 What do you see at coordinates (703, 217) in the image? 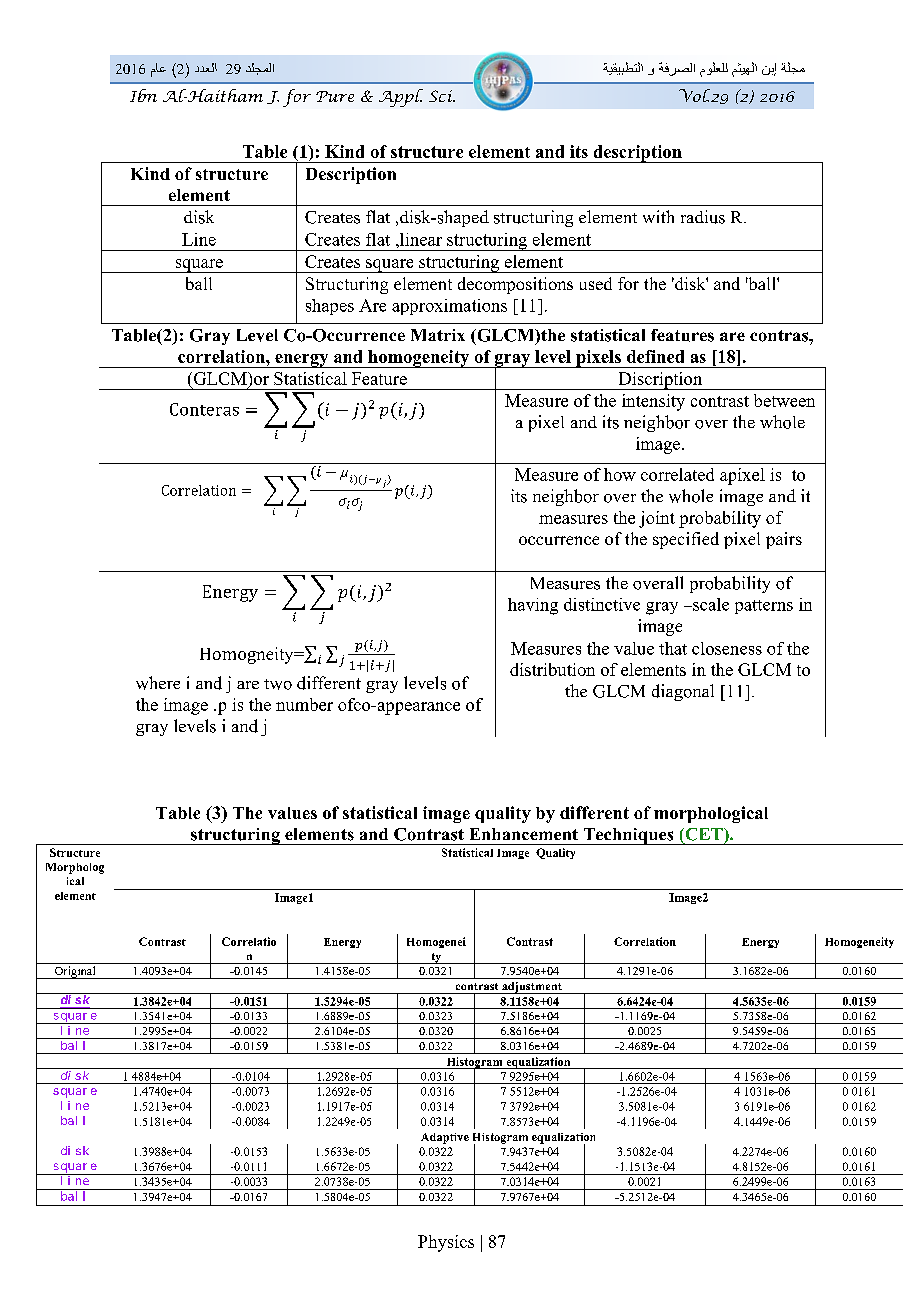
I see `radius` at bounding box center [703, 217].
